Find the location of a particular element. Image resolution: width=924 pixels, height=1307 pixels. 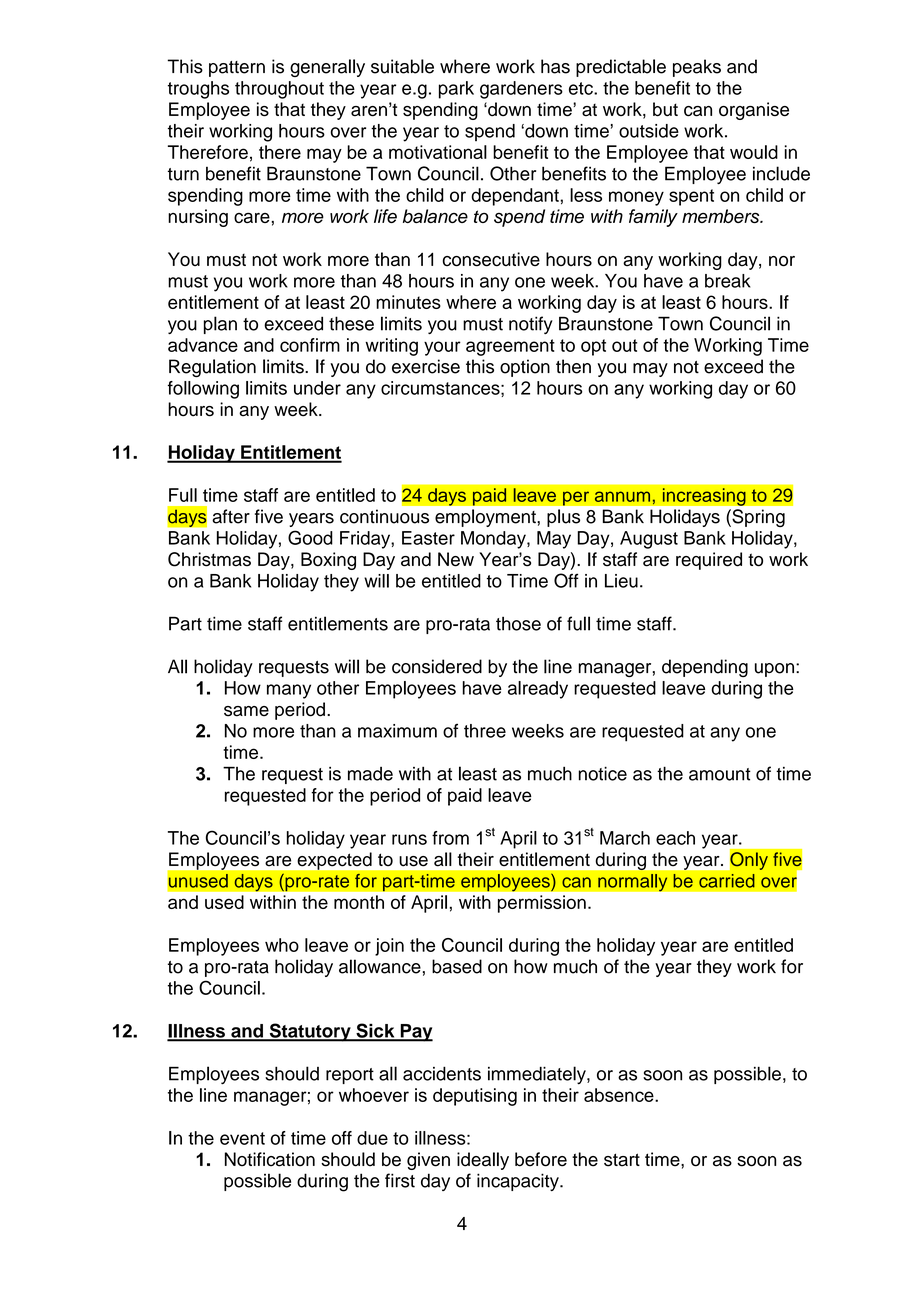

from is located at coordinates (450, 838).
